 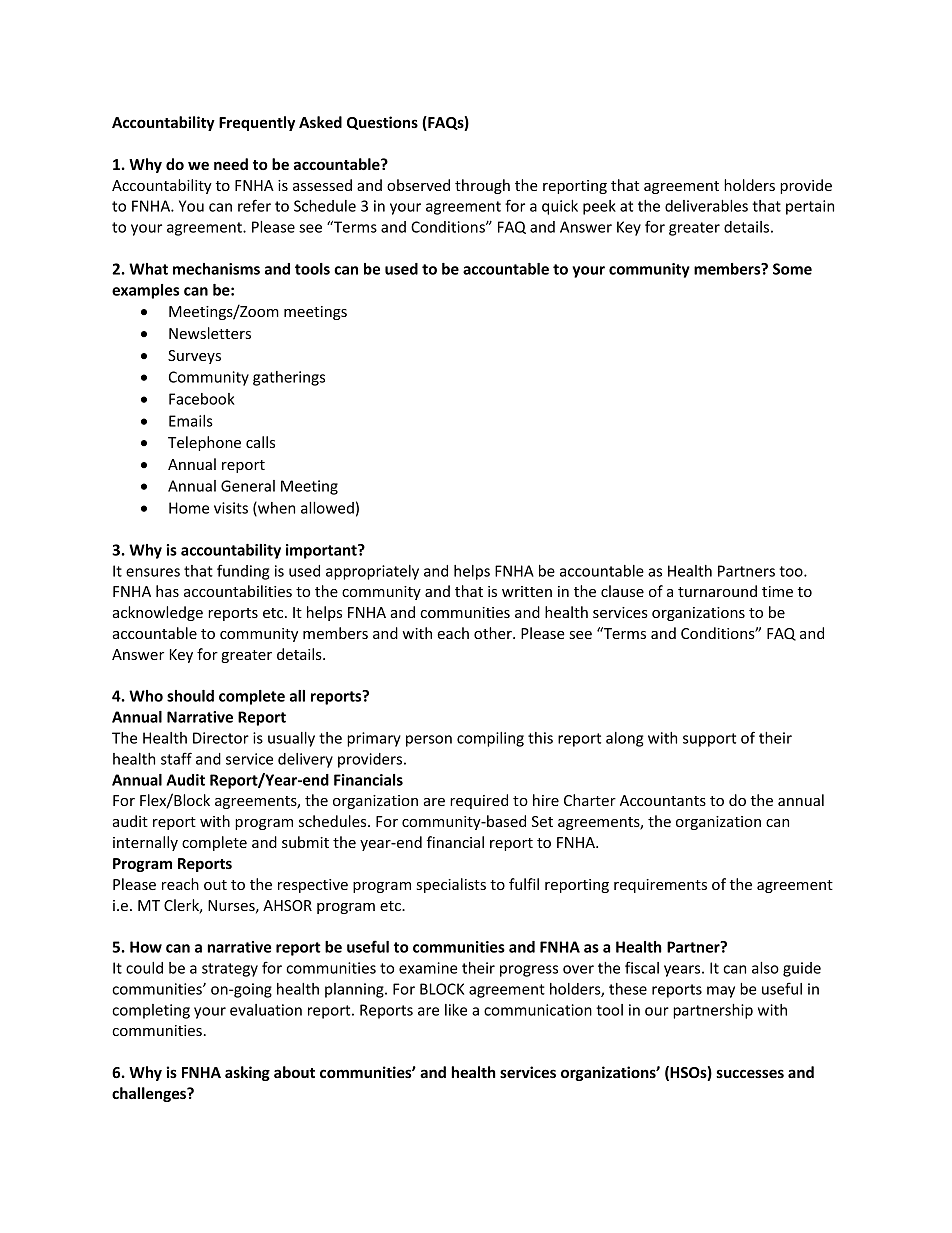 I want to click on turnaround, so click(x=717, y=591).
